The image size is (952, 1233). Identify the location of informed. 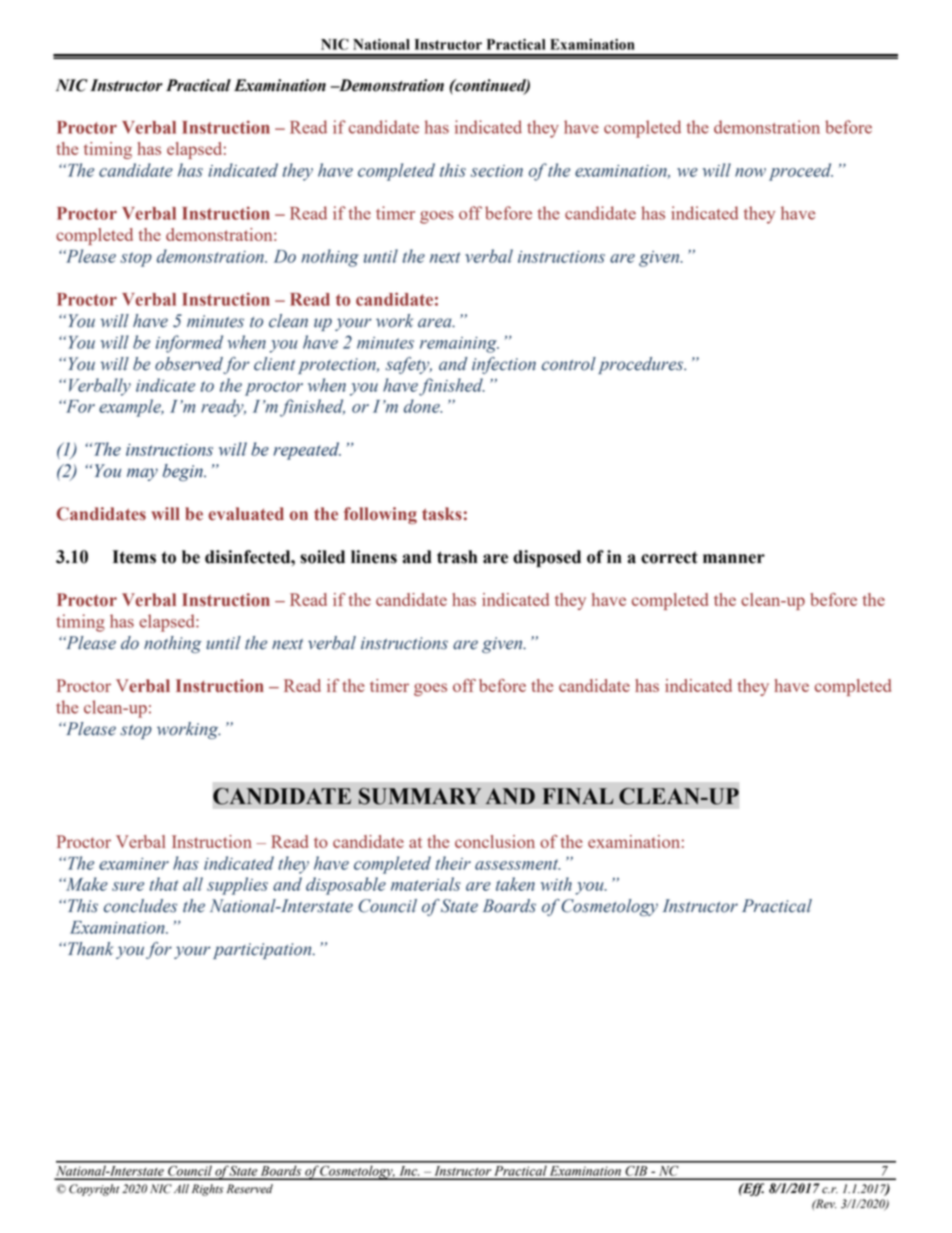
(189, 344).
